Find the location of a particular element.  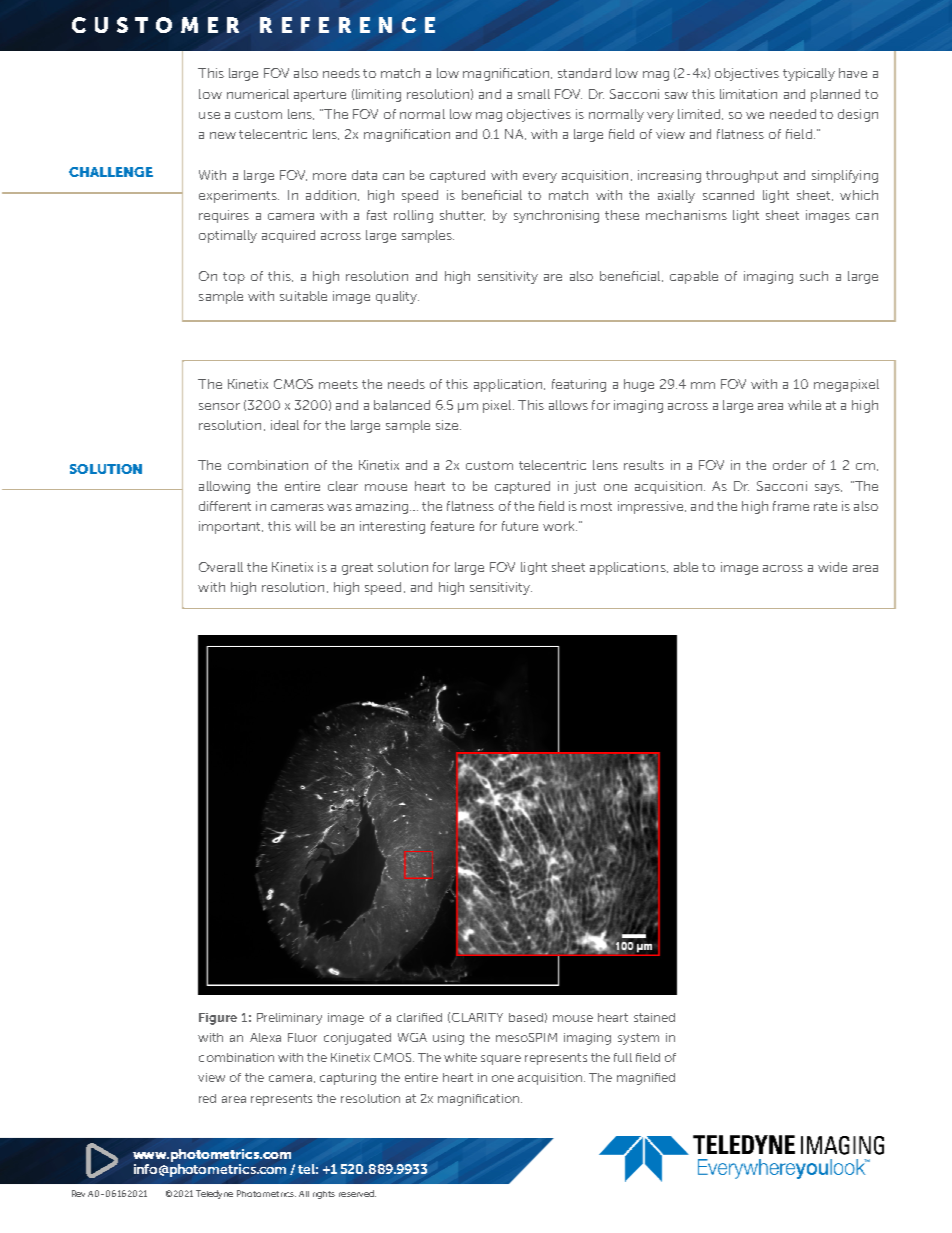

CLARITY is located at coordinates (477, 1017).
